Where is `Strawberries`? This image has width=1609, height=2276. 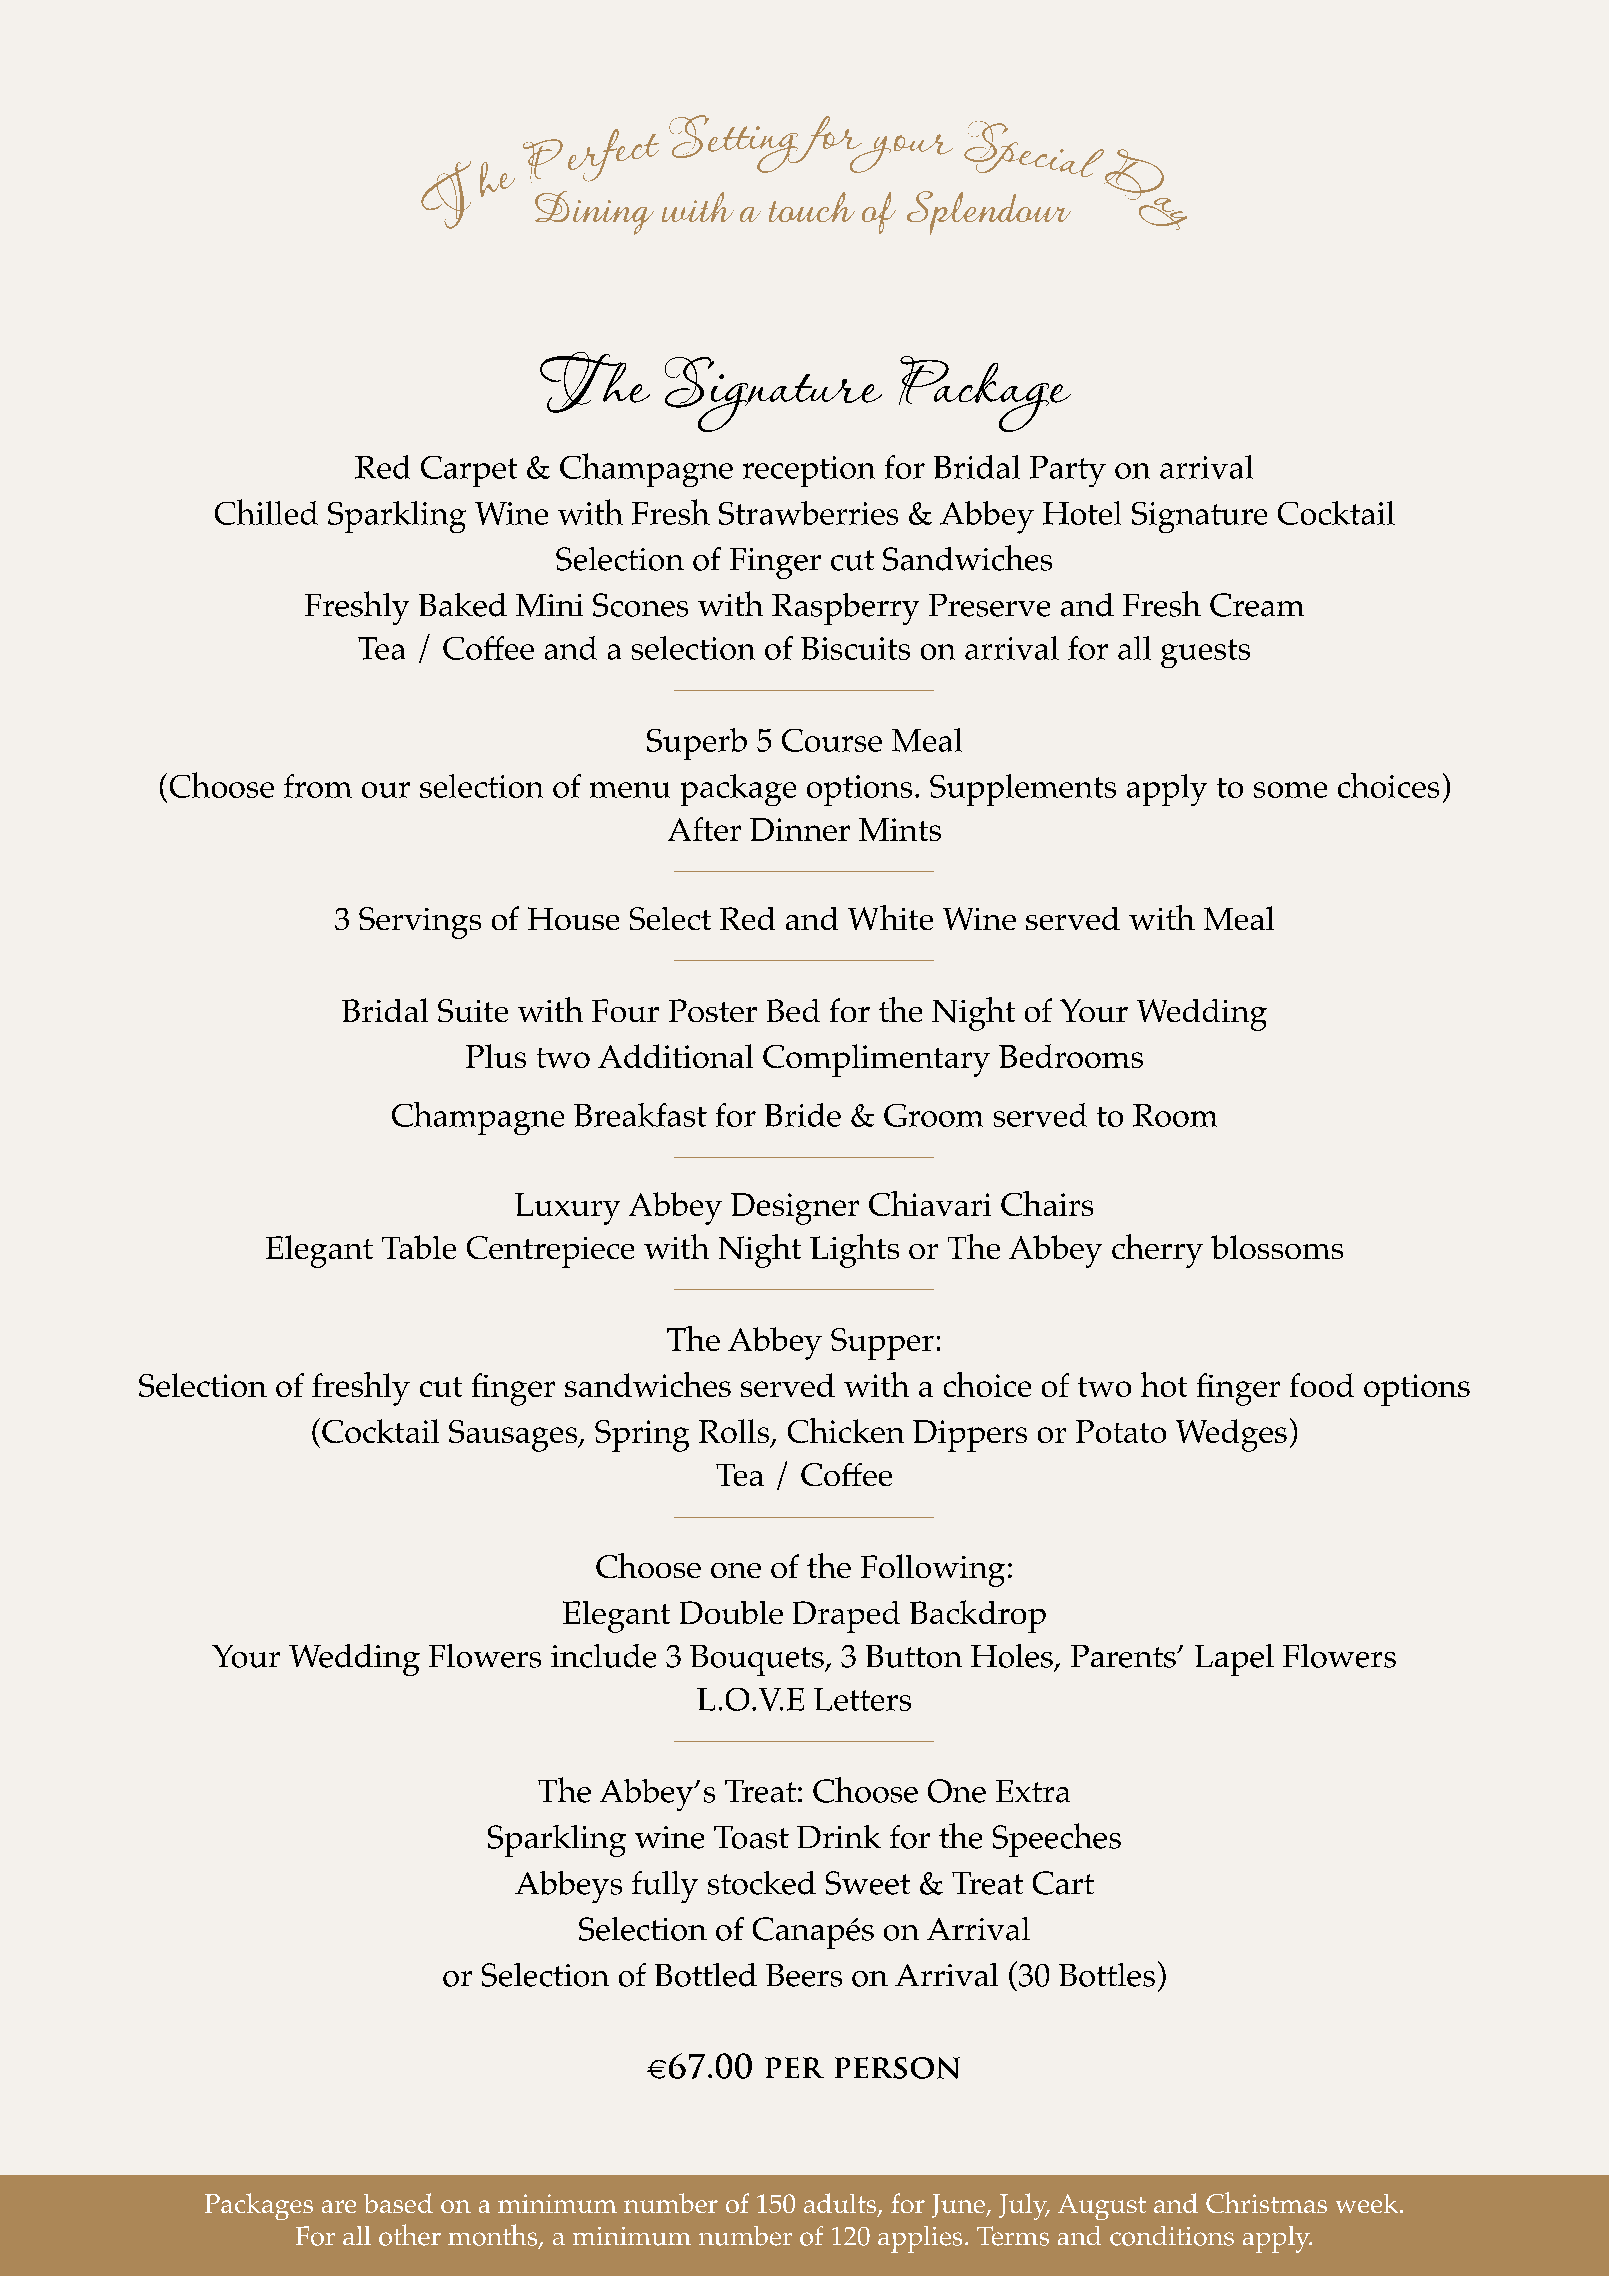 Strawberries is located at coordinates (808, 513).
